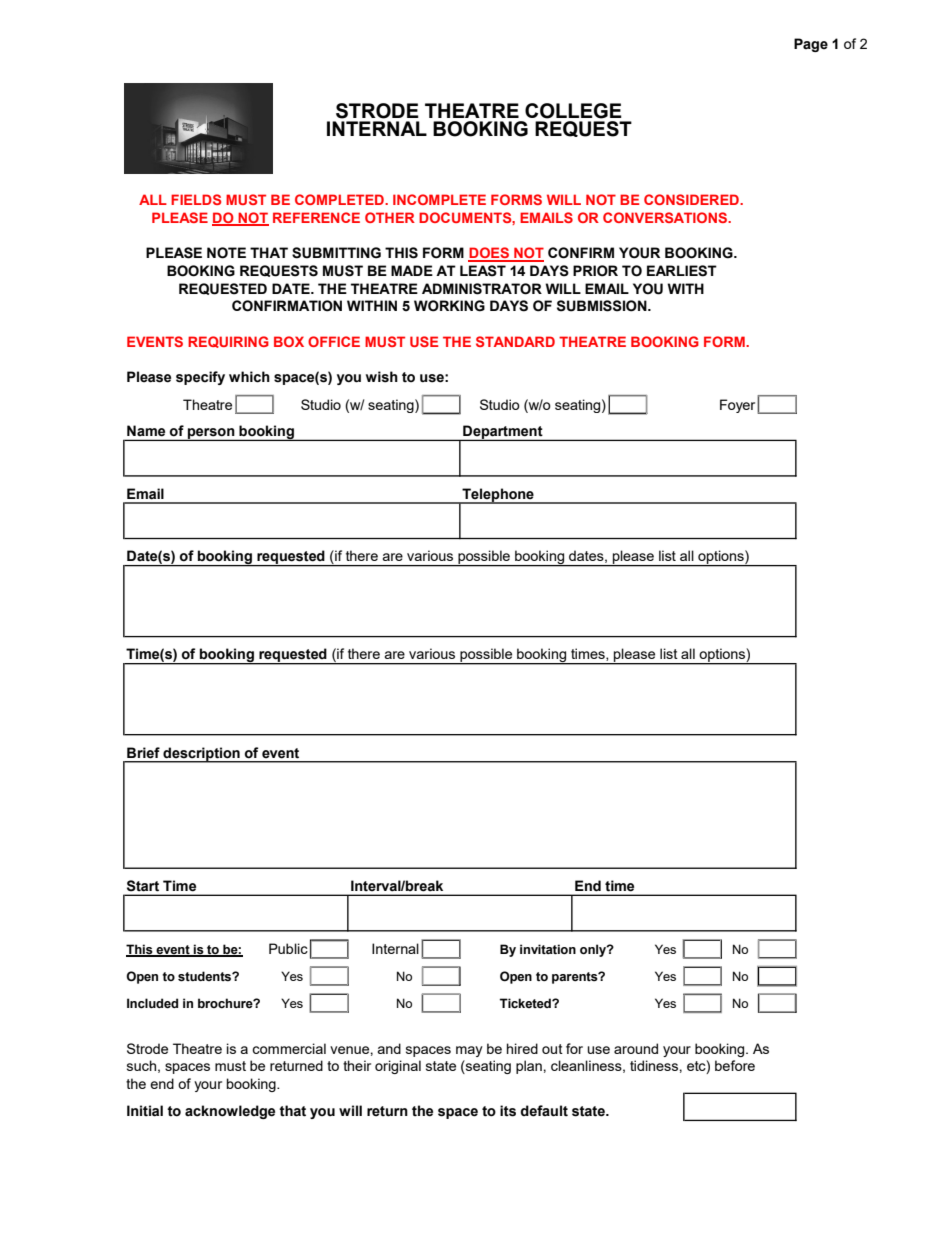  Describe the element at coordinates (201, 755) in the screenshot. I see `description` at that location.
